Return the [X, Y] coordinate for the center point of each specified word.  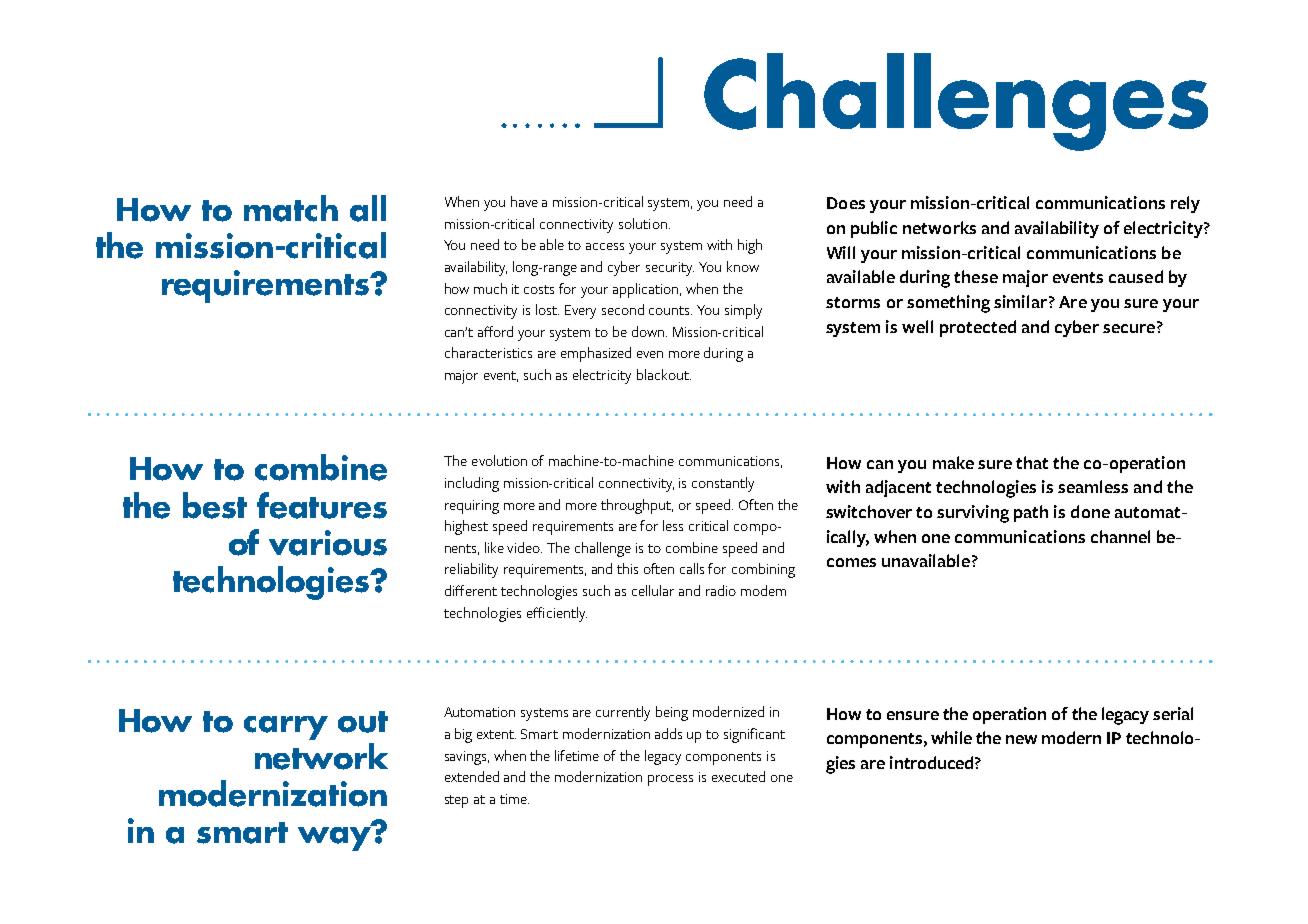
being [672, 713]
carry [286, 728]
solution [643, 223]
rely [1185, 204]
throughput [637, 506]
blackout [664, 374]
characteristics [488, 352]
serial [1173, 713]
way [335, 837]
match [291, 208]
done [1090, 511]
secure [1129, 328]
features [322, 505]
